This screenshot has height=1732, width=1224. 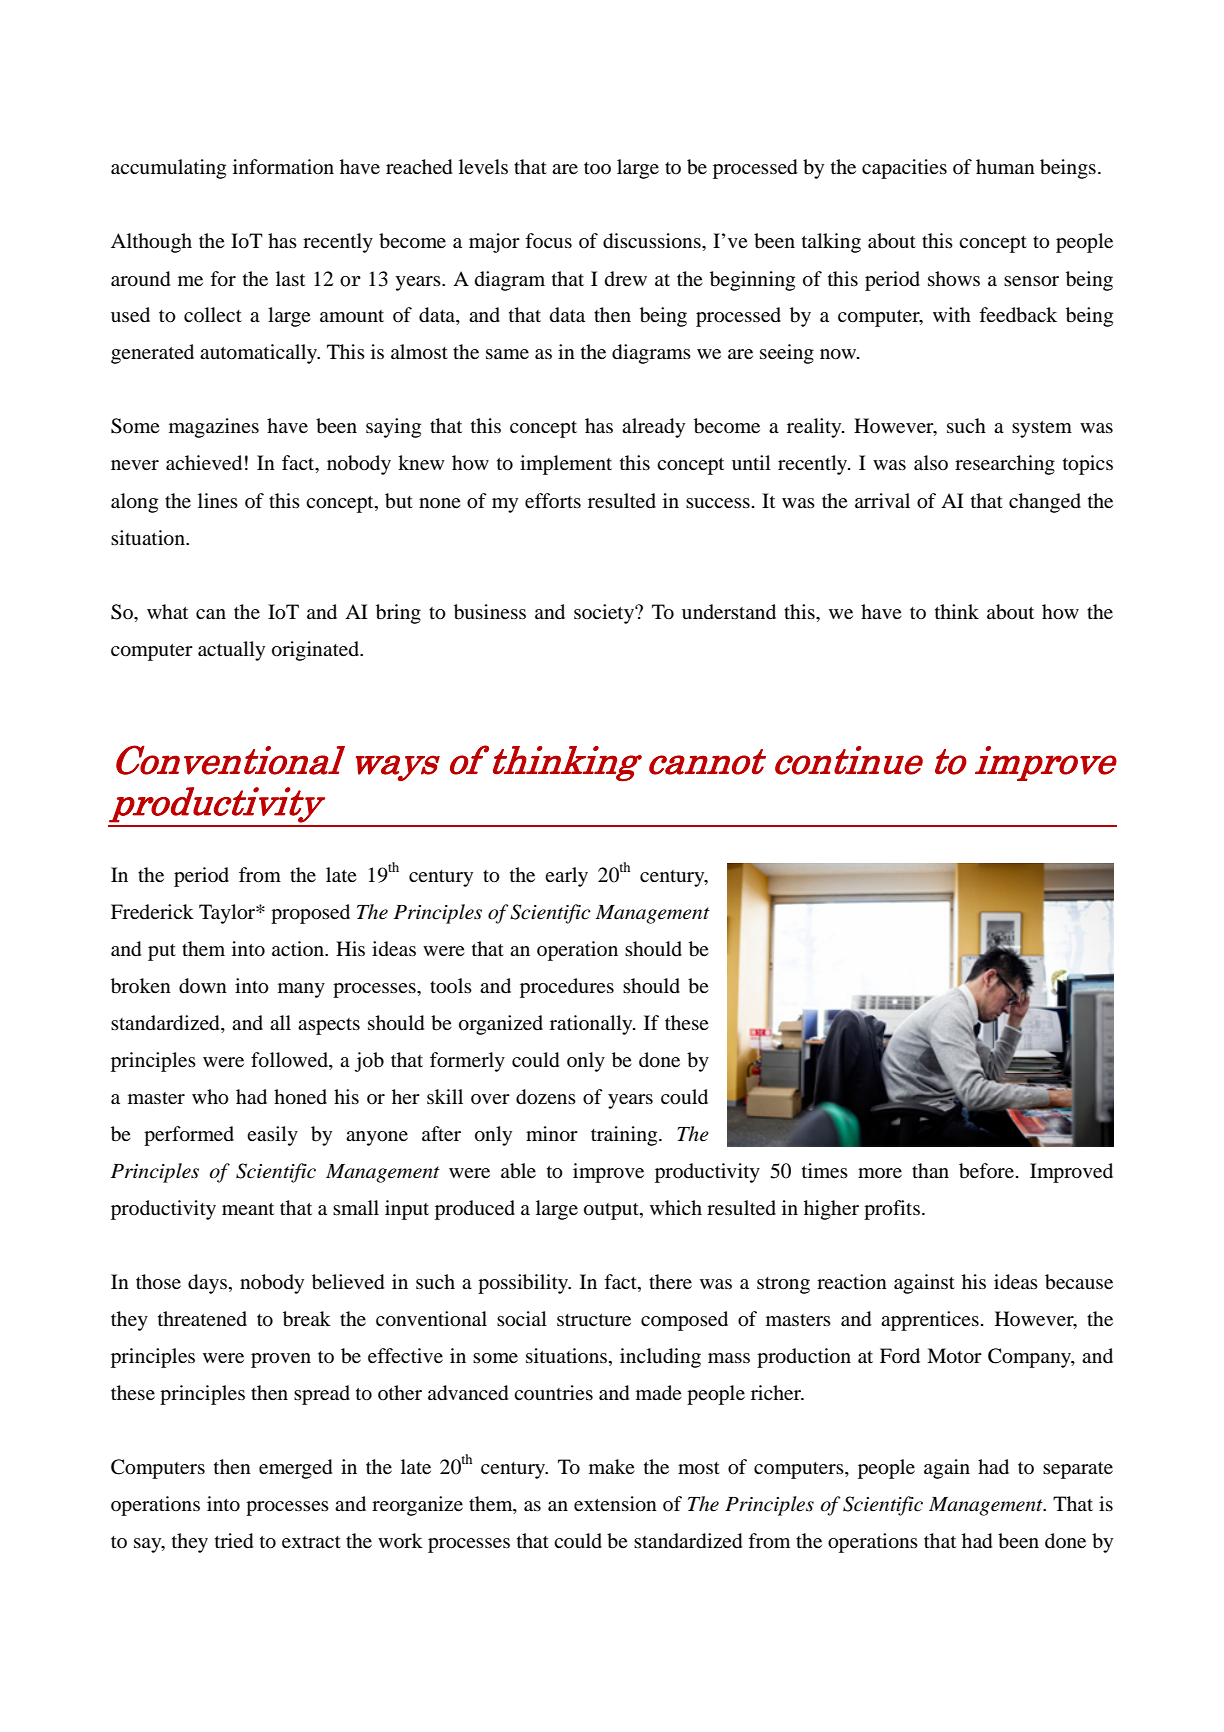 I want to click on human, so click(x=1005, y=166).
